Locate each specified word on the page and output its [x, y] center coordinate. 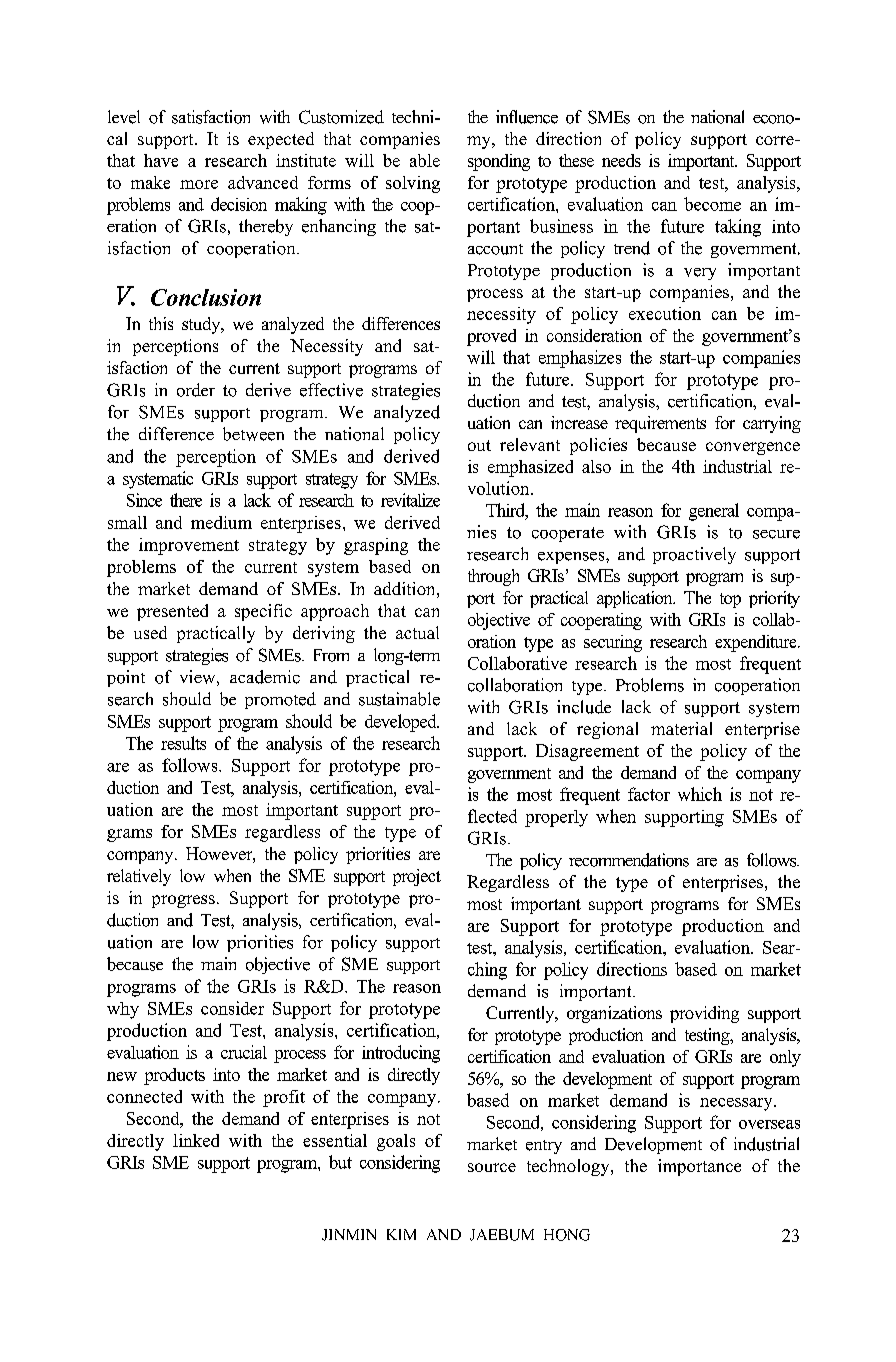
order [196, 390]
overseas [769, 1124]
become [712, 204]
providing [704, 1014]
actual [417, 632]
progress [183, 901]
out [479, 445]
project [417, 877]
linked [196, 1140]
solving [413, 184]
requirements [660, 424]
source [492, 1167]
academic [265, 677]
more [199, 184]
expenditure [757, 643]
